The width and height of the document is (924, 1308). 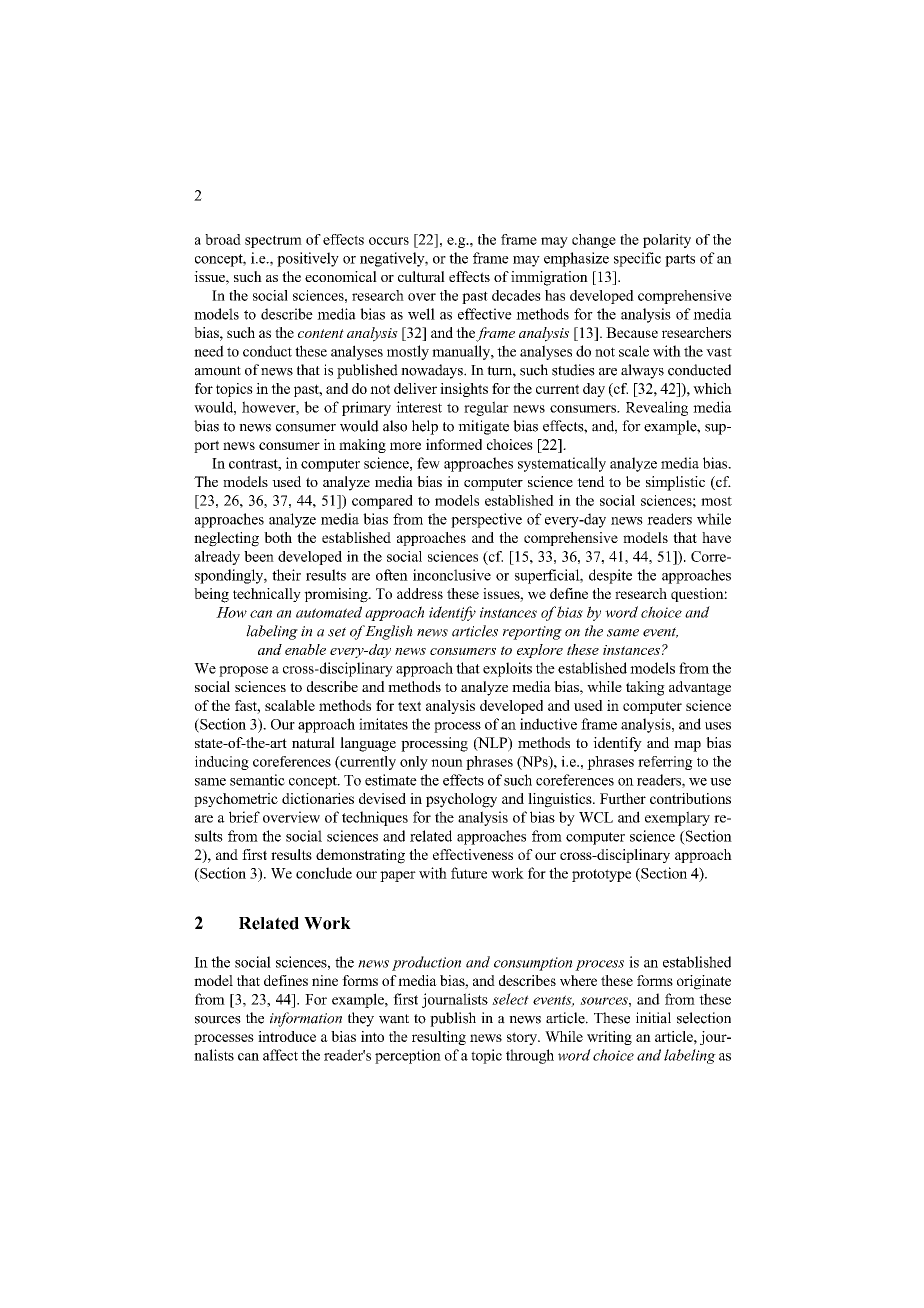 I want to click on specific, so click(x=637, y=259).
